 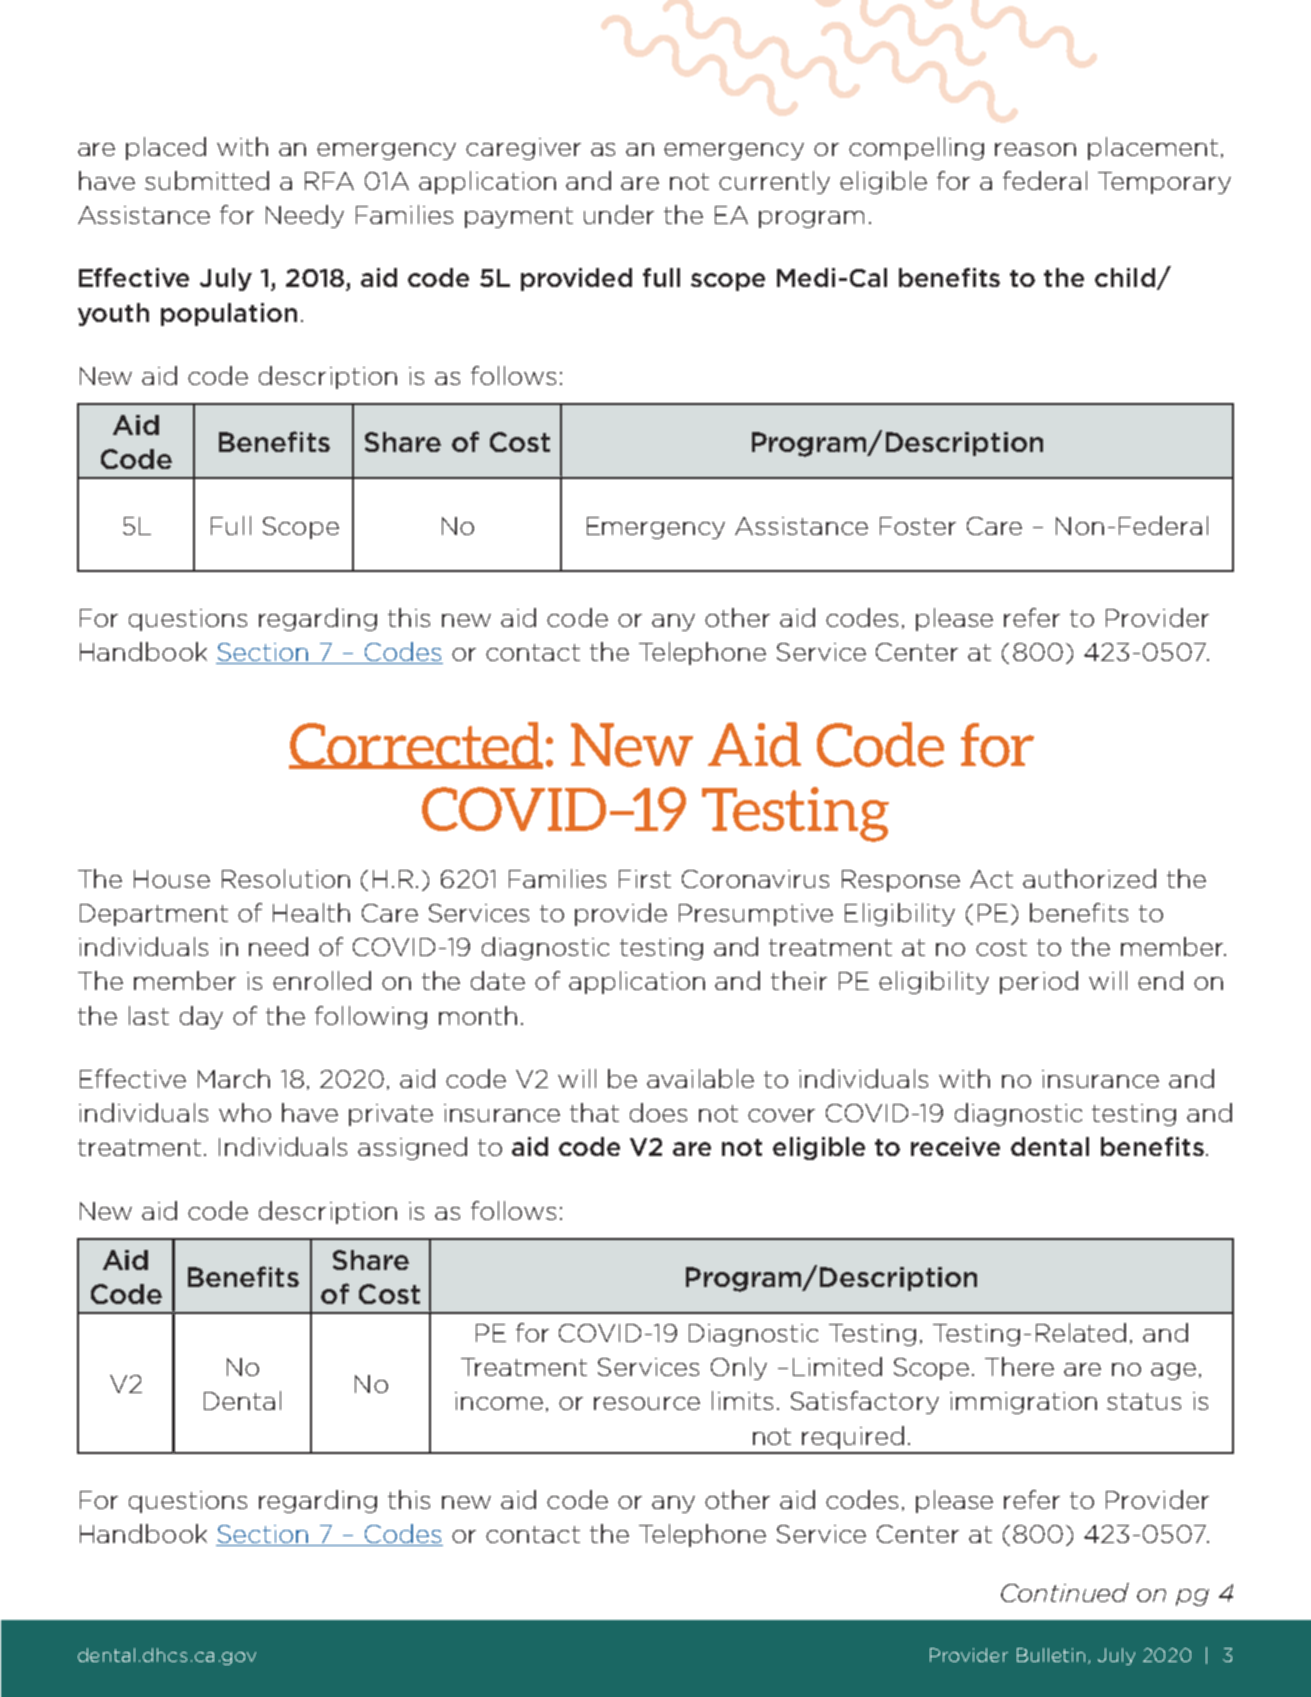 I want to click on who, so click(x=245, y=1112).
